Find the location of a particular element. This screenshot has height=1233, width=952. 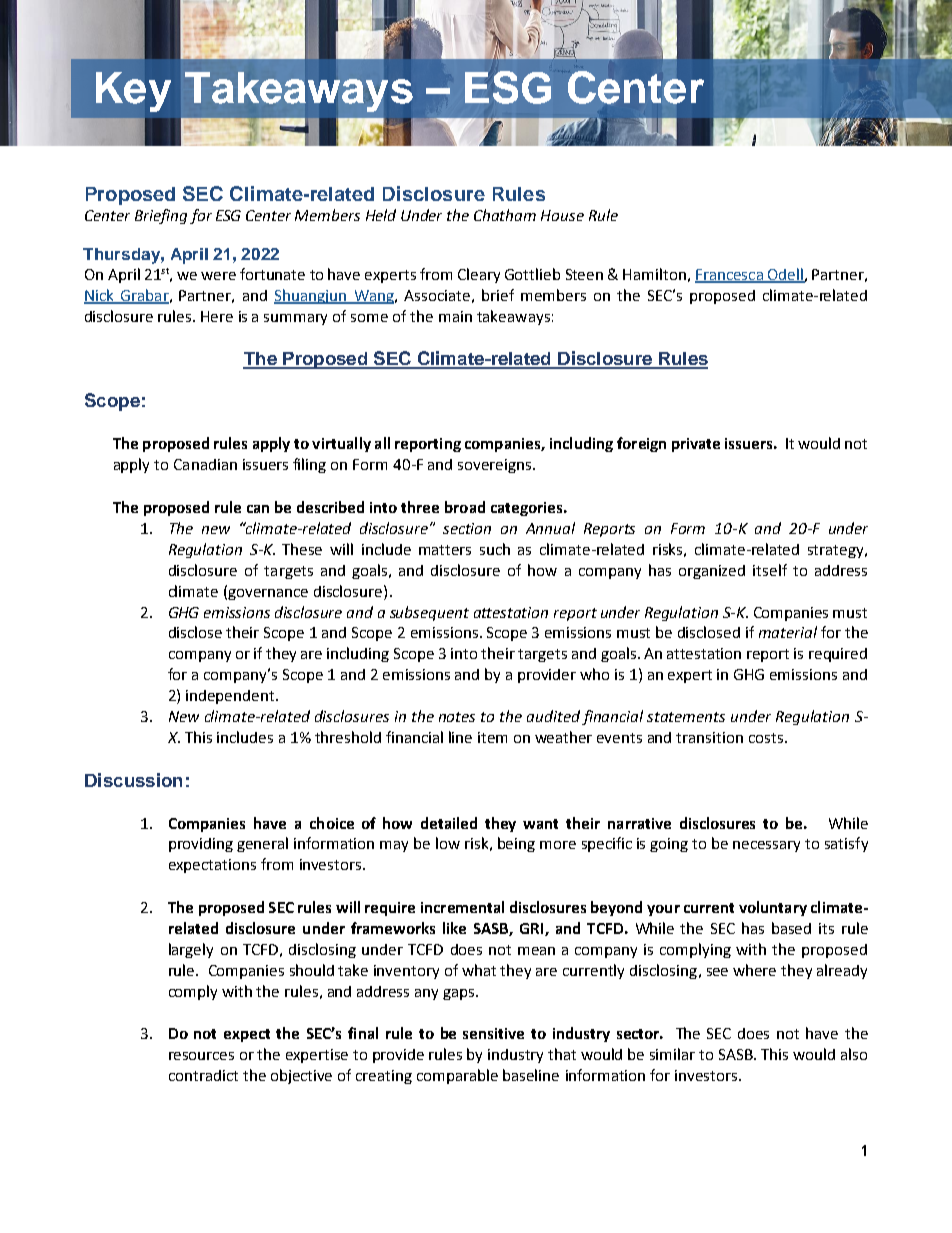

Key is located at coordinates (133, 92).
